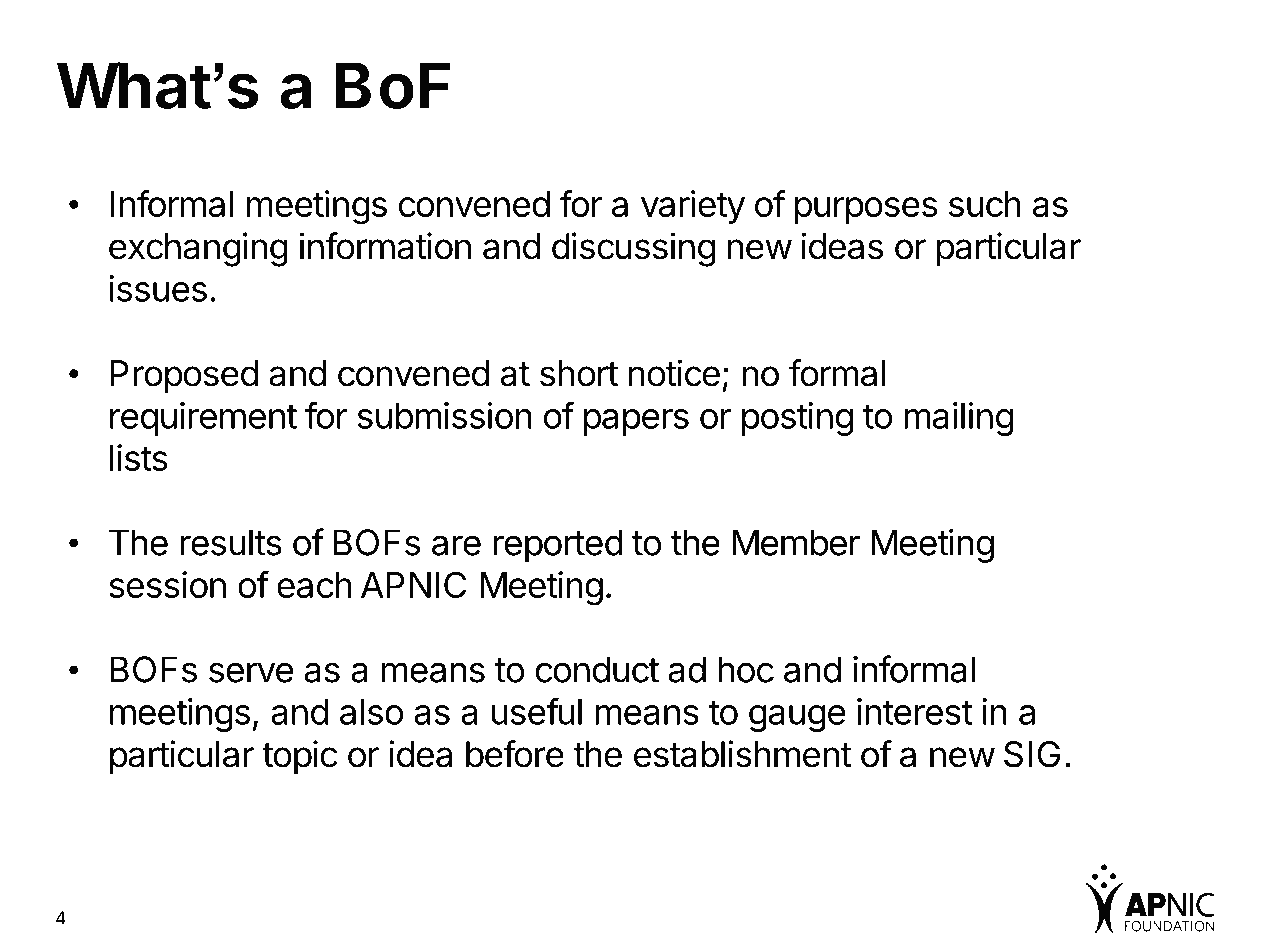 Image resolution: width=1270 pixels, height=952 pixels. I want to click on exchanging, so click(198, 249).
